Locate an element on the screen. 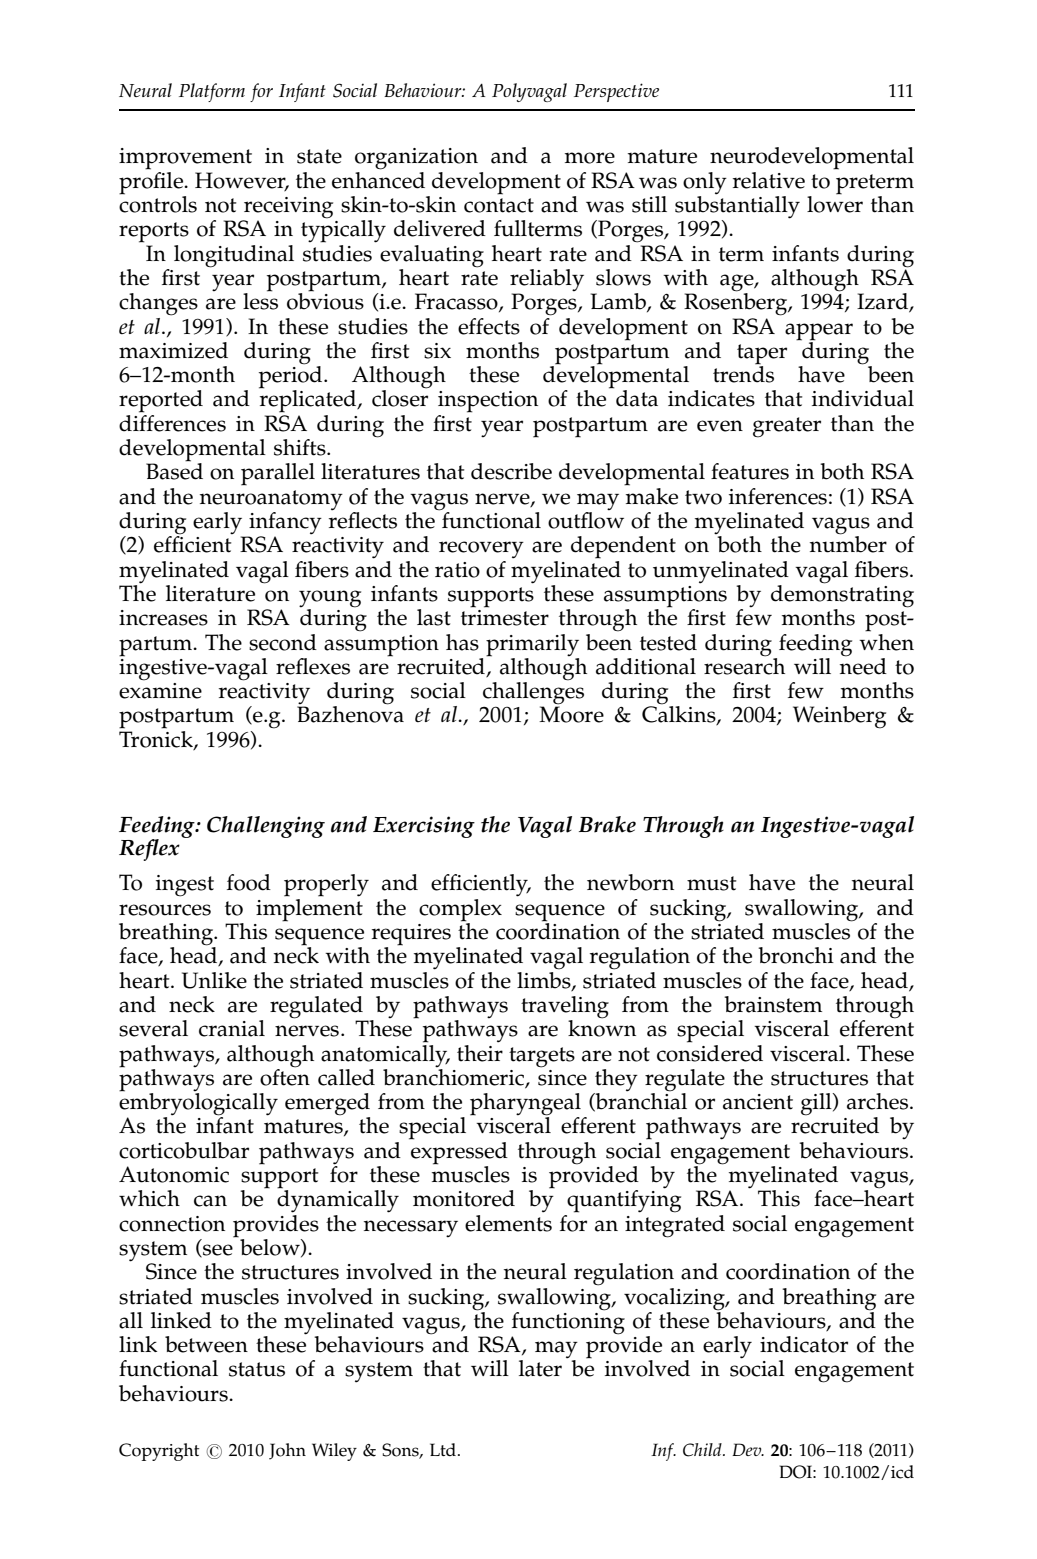 This screenshot has height=1559, width=1037. Challenging is located at coordinates (266, 827).
